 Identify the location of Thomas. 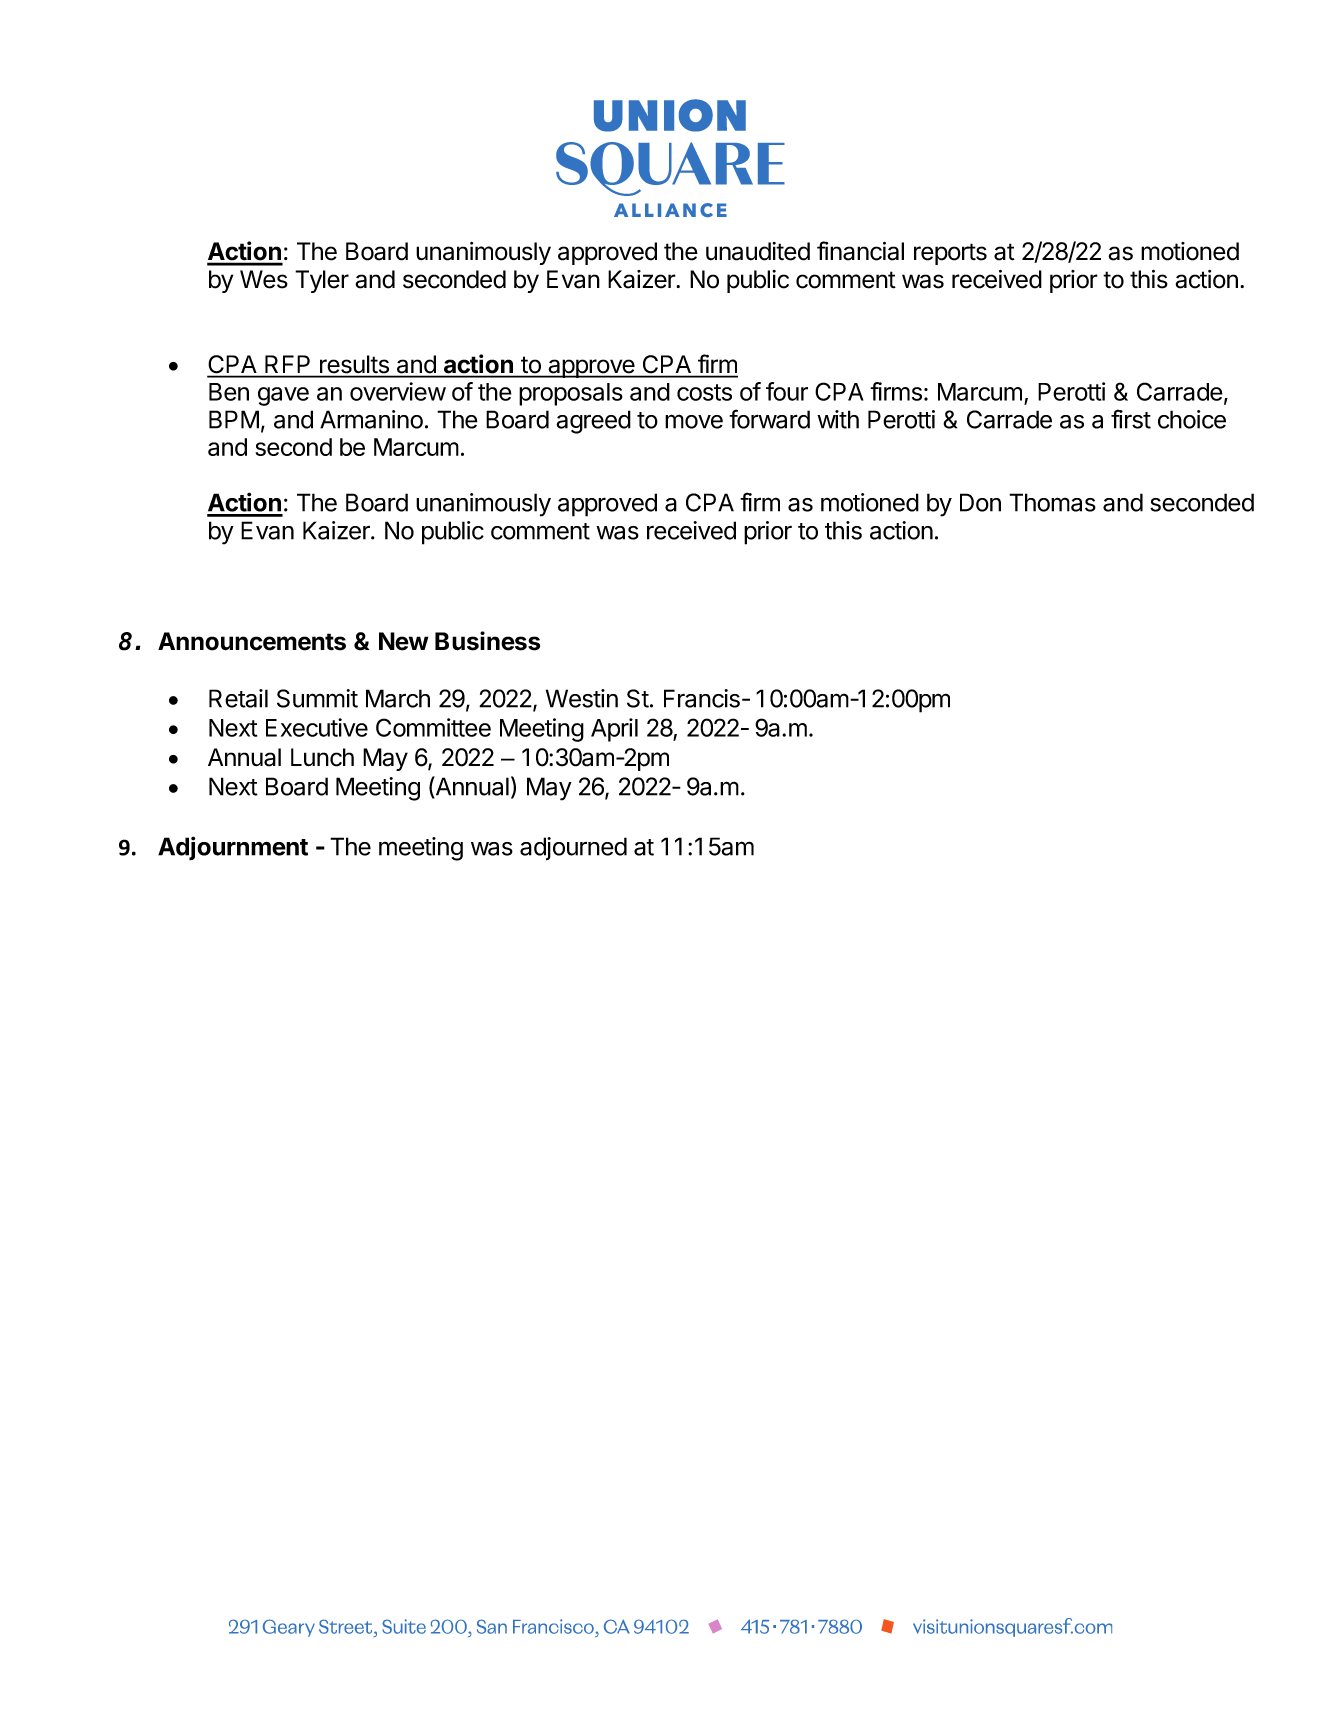
(1052, 502).
